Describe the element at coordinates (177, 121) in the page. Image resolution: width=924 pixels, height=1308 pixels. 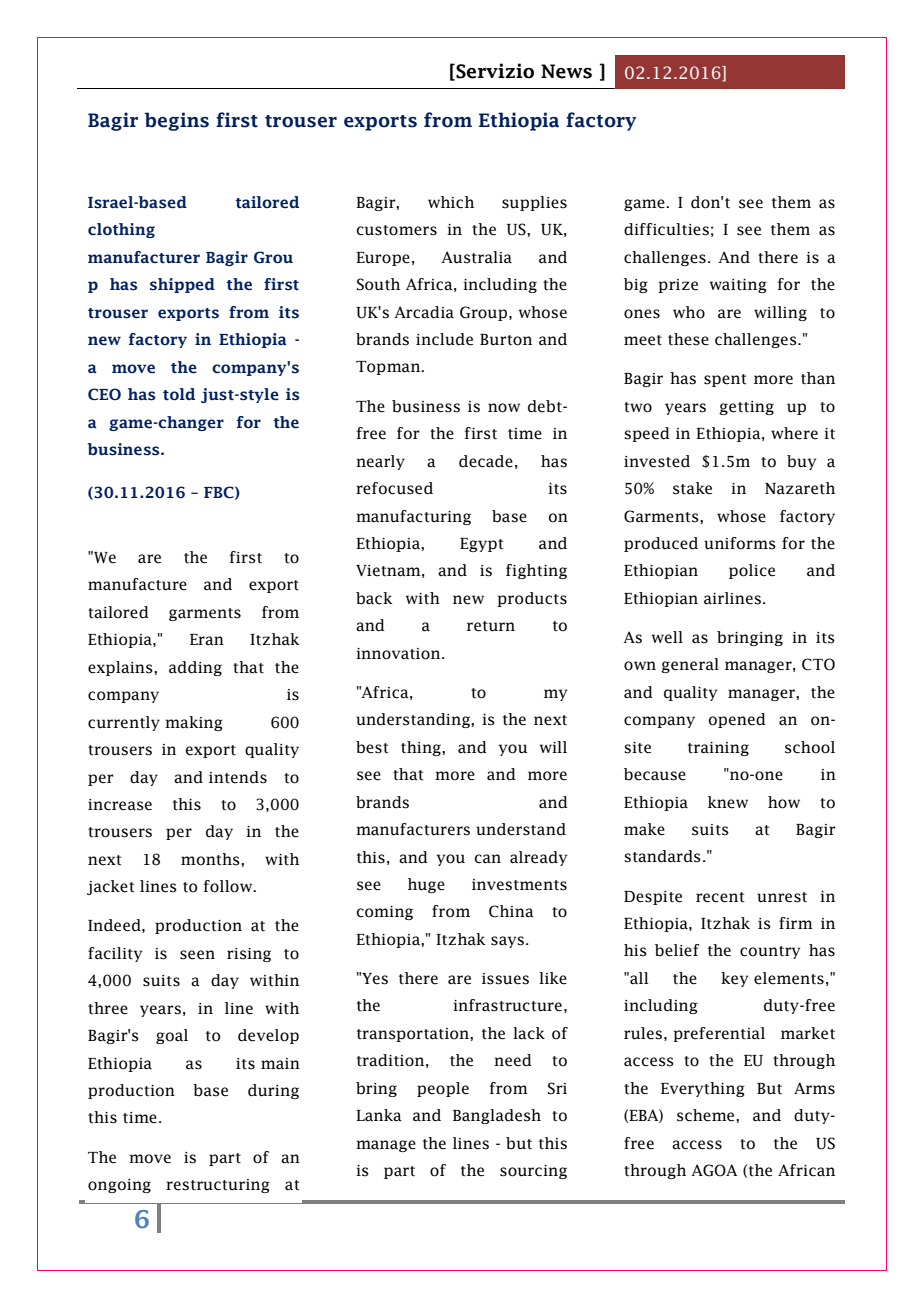
I see `begins` at that location.
